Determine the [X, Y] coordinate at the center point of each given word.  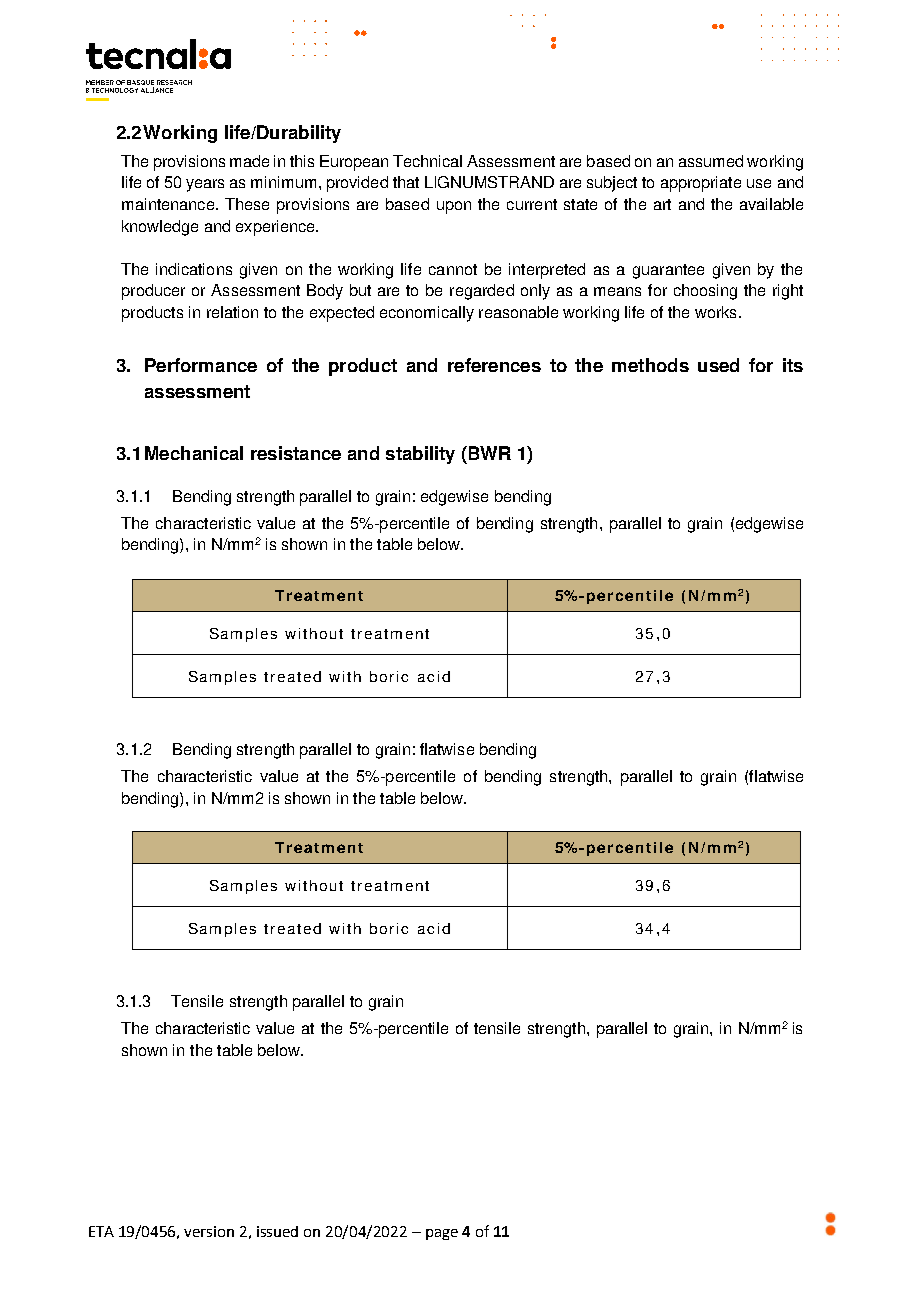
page [442, 1234]
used [718, 365]
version [209, 1231]
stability [420, 455]
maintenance [168, 204]
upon [454, 207]
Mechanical [194, 453]
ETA [101, 1231]
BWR [488, 453]
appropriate [701, 184]
